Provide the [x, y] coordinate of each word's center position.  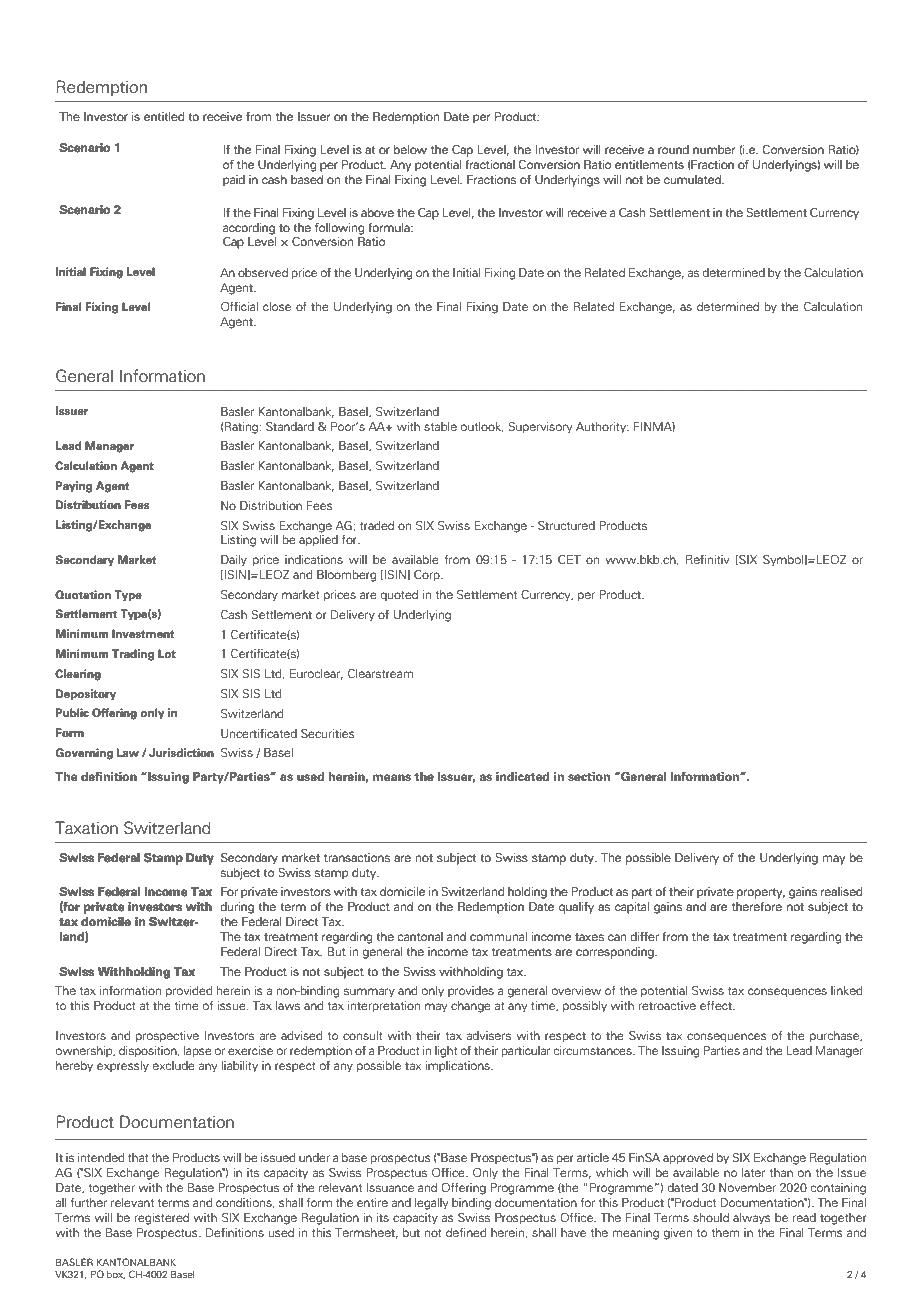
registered [162, 1219]
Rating [242, 428]
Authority [602, 428]
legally [431, 1204]
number [714, 149]
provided [189, 992]
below [410, 149]
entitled [164, 116]
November [747, 1187]
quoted [399, 595]
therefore [757, 906]
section [589, 777]
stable [440, 426]
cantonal [420, 936]
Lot [167, 653]
